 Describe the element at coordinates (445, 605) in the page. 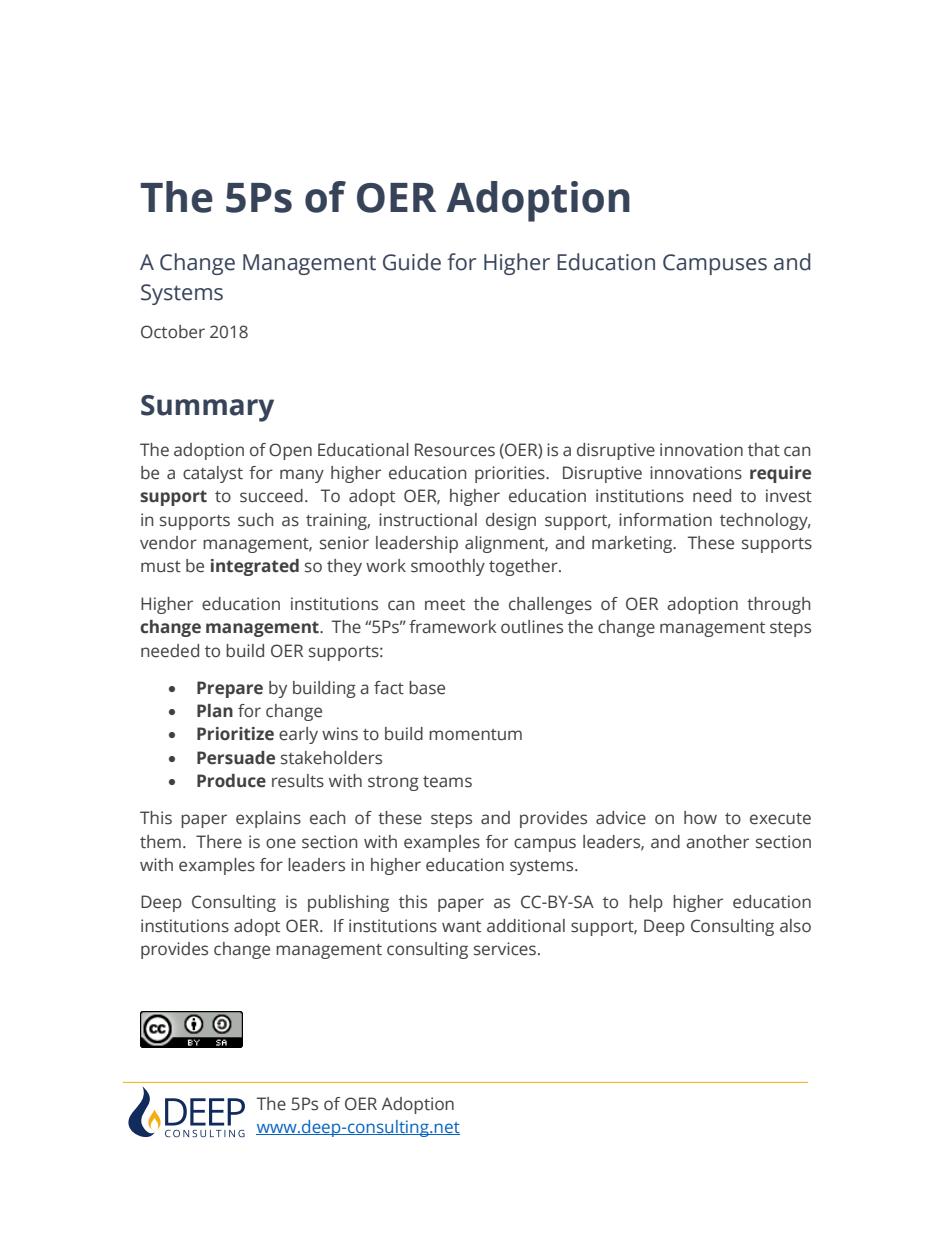

I see `meet` at that location.
